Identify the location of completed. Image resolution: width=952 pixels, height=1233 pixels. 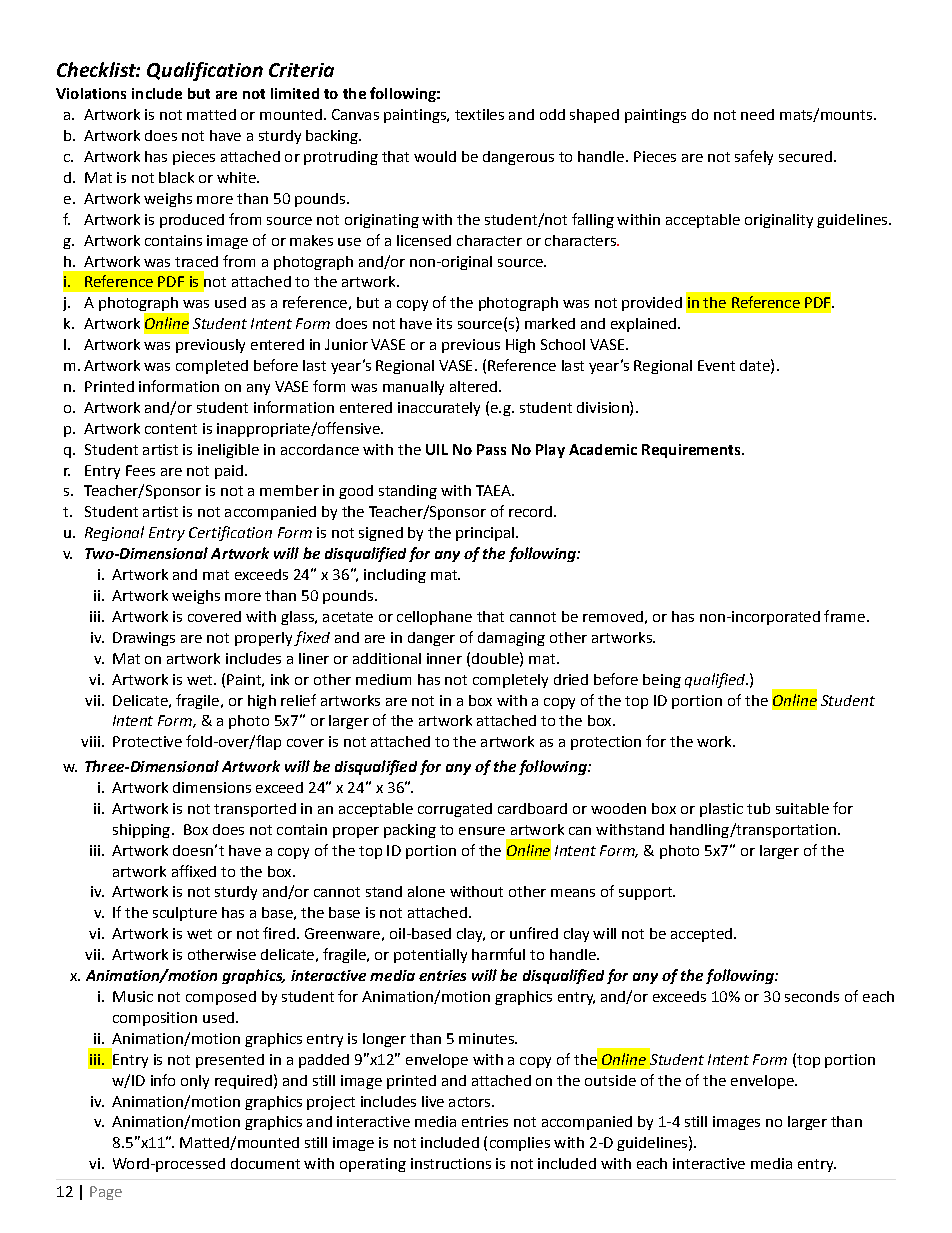
(212, 367).
